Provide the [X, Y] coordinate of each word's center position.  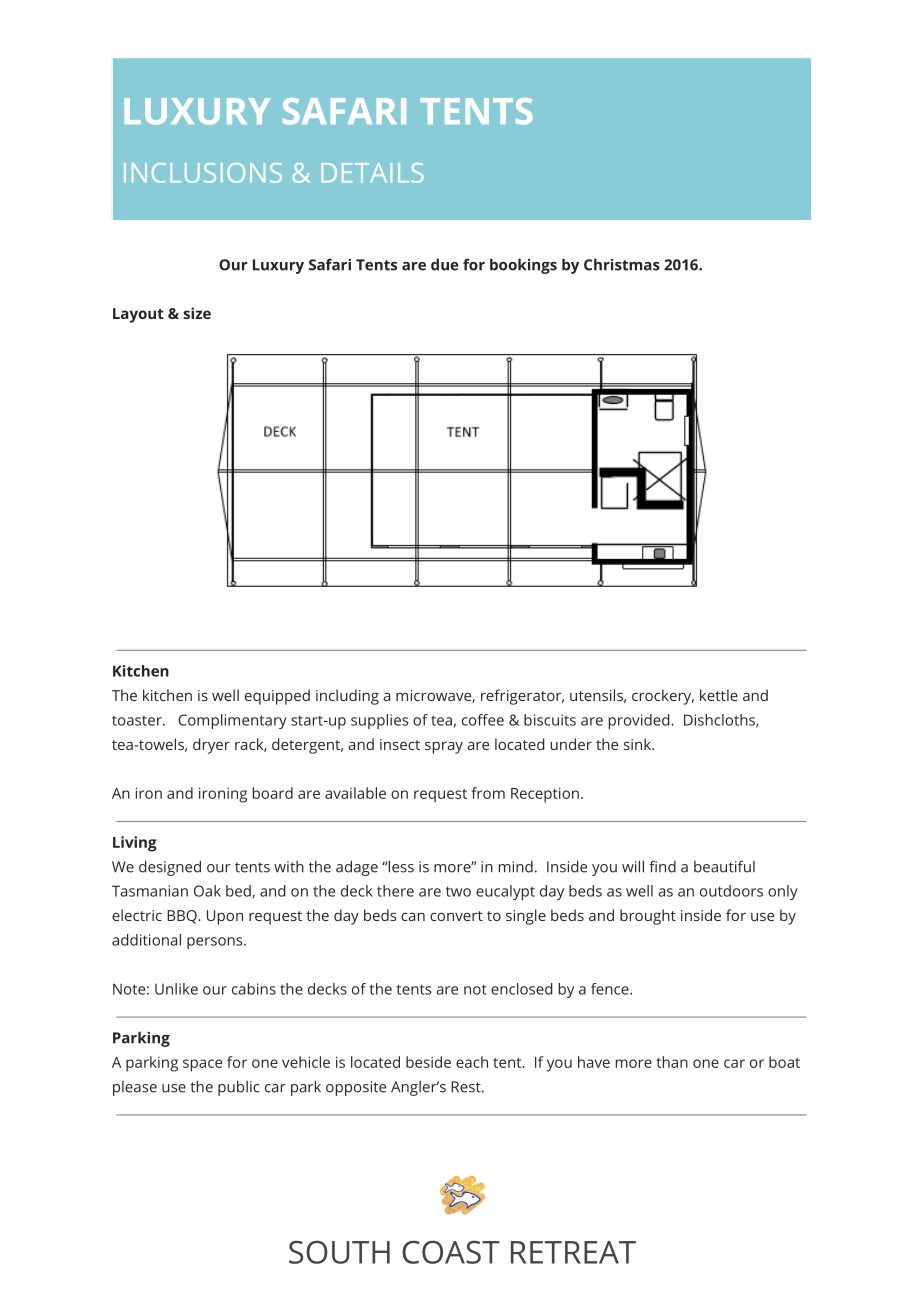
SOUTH [339, 1252]
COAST [451, 1252]
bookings [523, 266]
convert [456, 916]
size [197, 313]
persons [216, 943]
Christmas [622, 264]
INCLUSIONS [203, 173]
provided [640, 721]
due [445, 264]
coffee [483, 720]
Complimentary [232, 721]
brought [648, 917]
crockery [663, 697]
